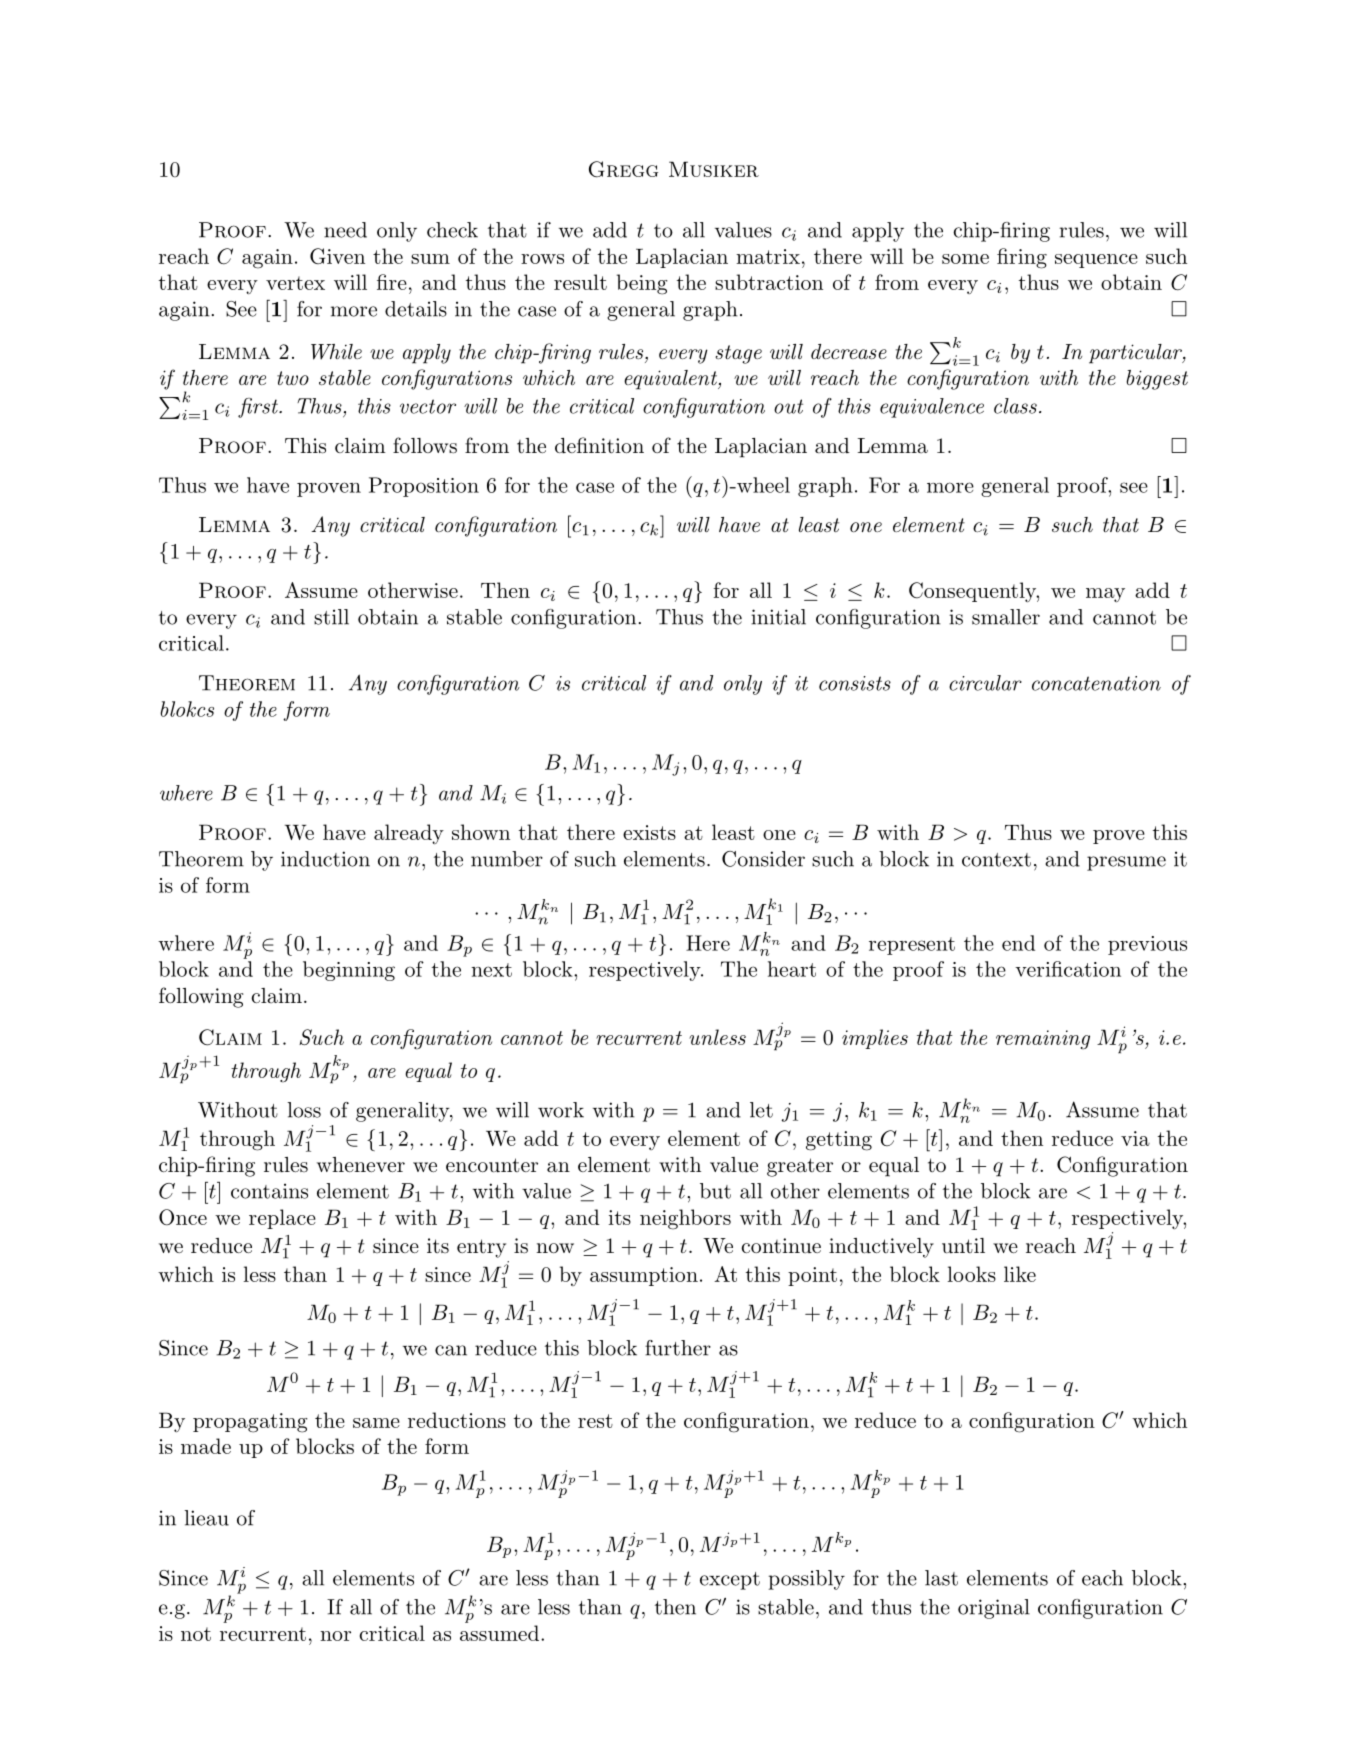 This document has height=1742, width=1346. What do you see at coordinates (1096, 261) in the document?
I see `sequence` at bounding box center [1096, 261].
